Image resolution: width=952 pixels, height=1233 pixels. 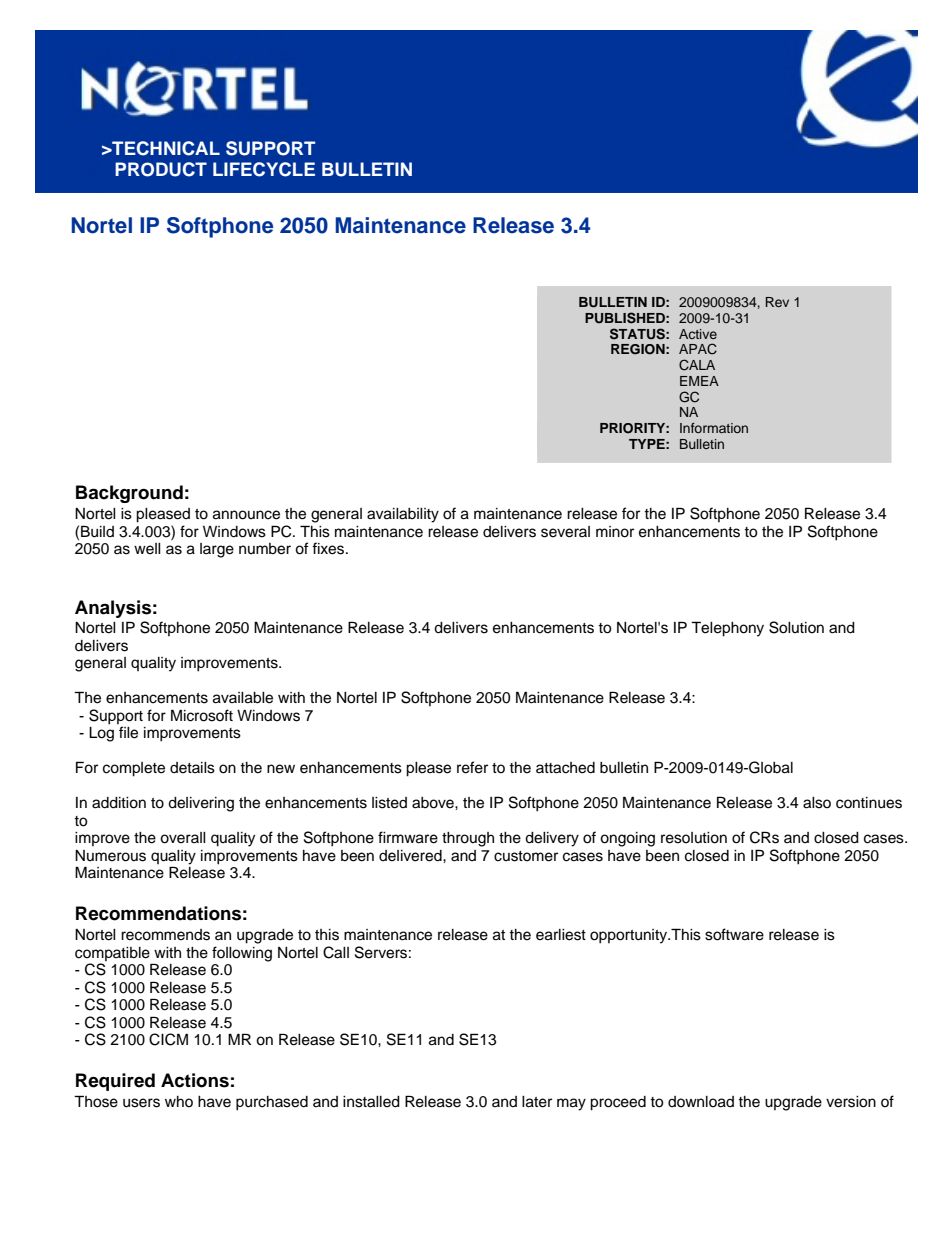 I want to click on details, so click(x=192, y=768).
